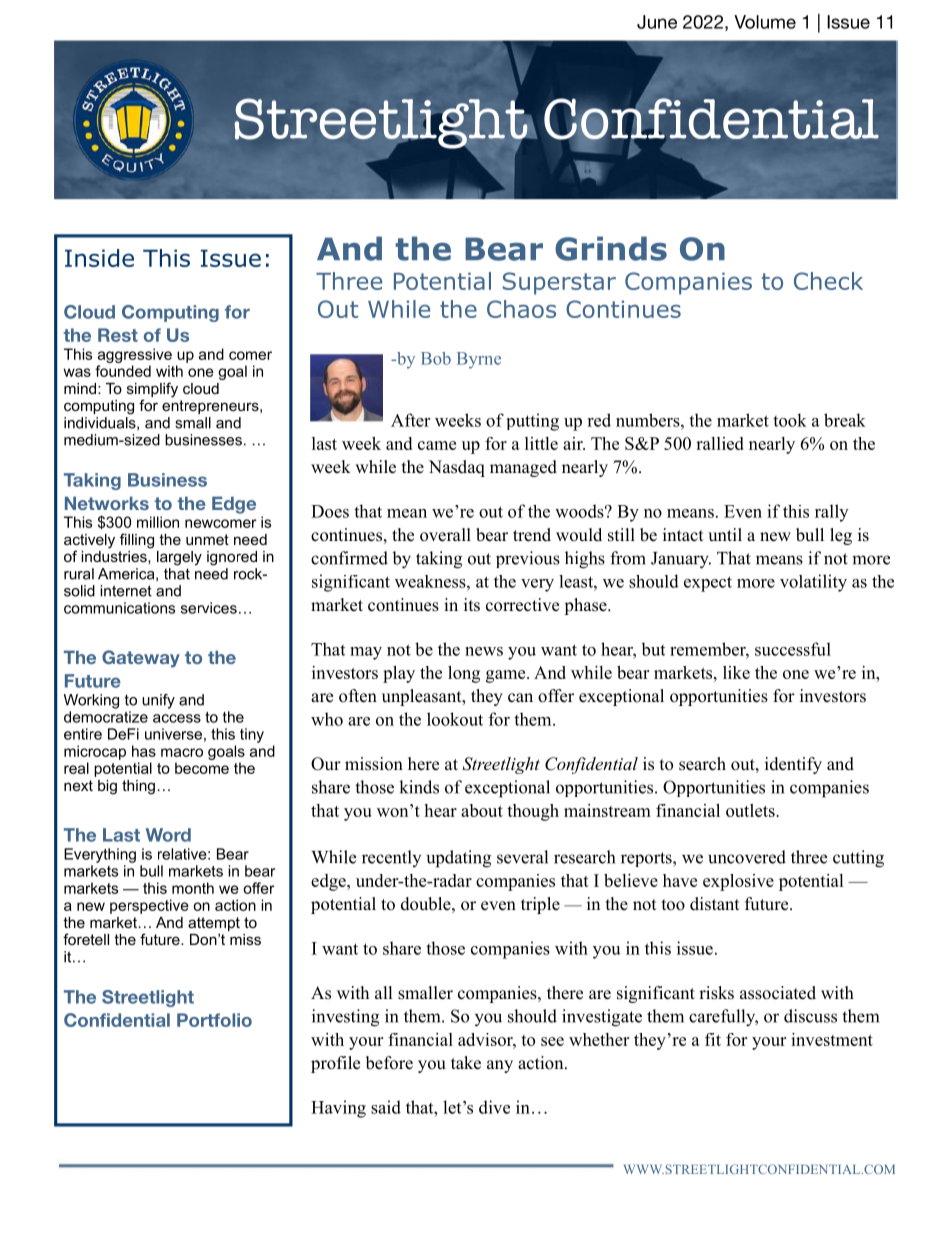 This document has width=952, height=1233. What do you see at coordinates (813, 583) in the document?
I see `volatility` at bounding box center [813, 583].
